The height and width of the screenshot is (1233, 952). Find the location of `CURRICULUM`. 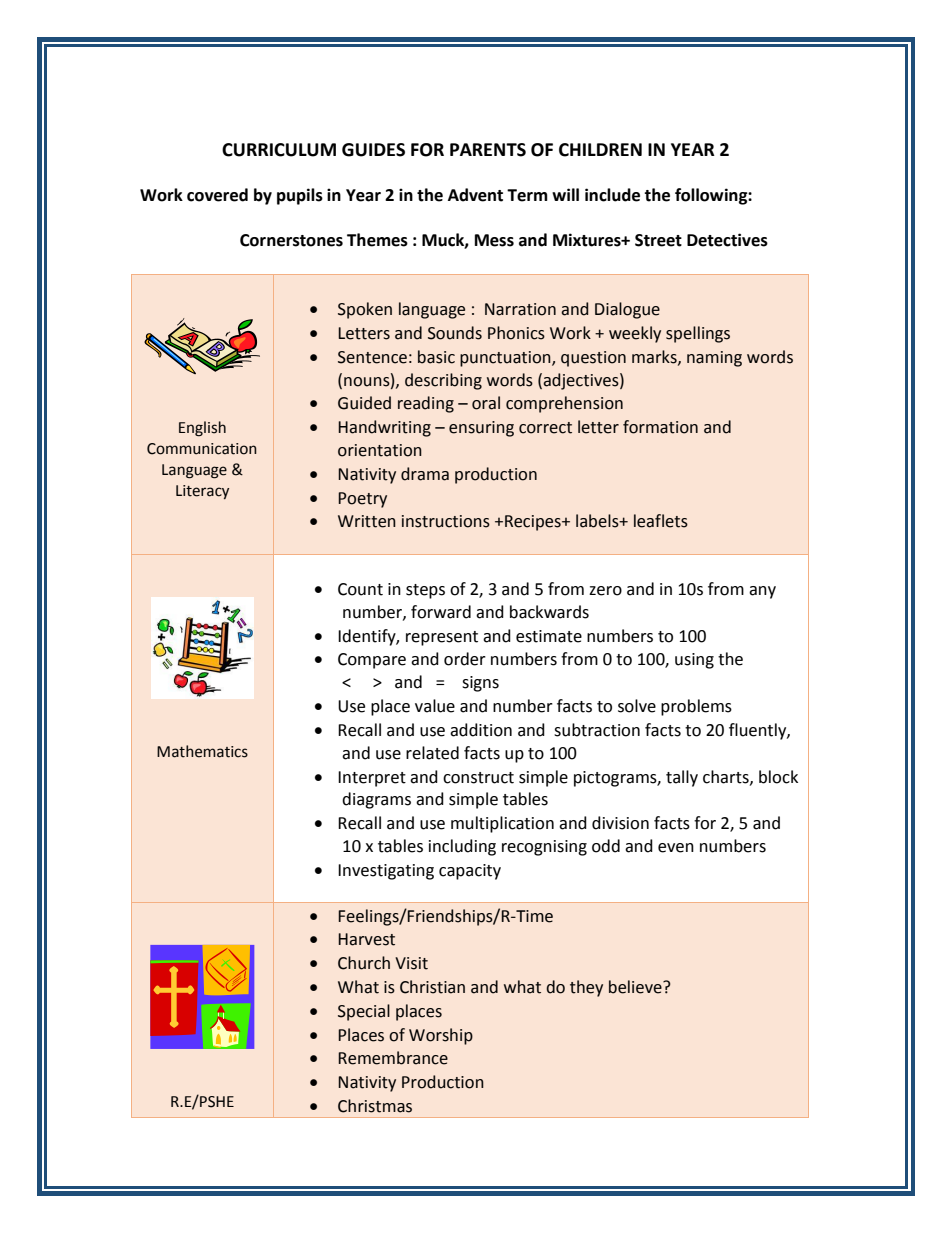

CURRICULUM is located at coordinates (279, 150).
